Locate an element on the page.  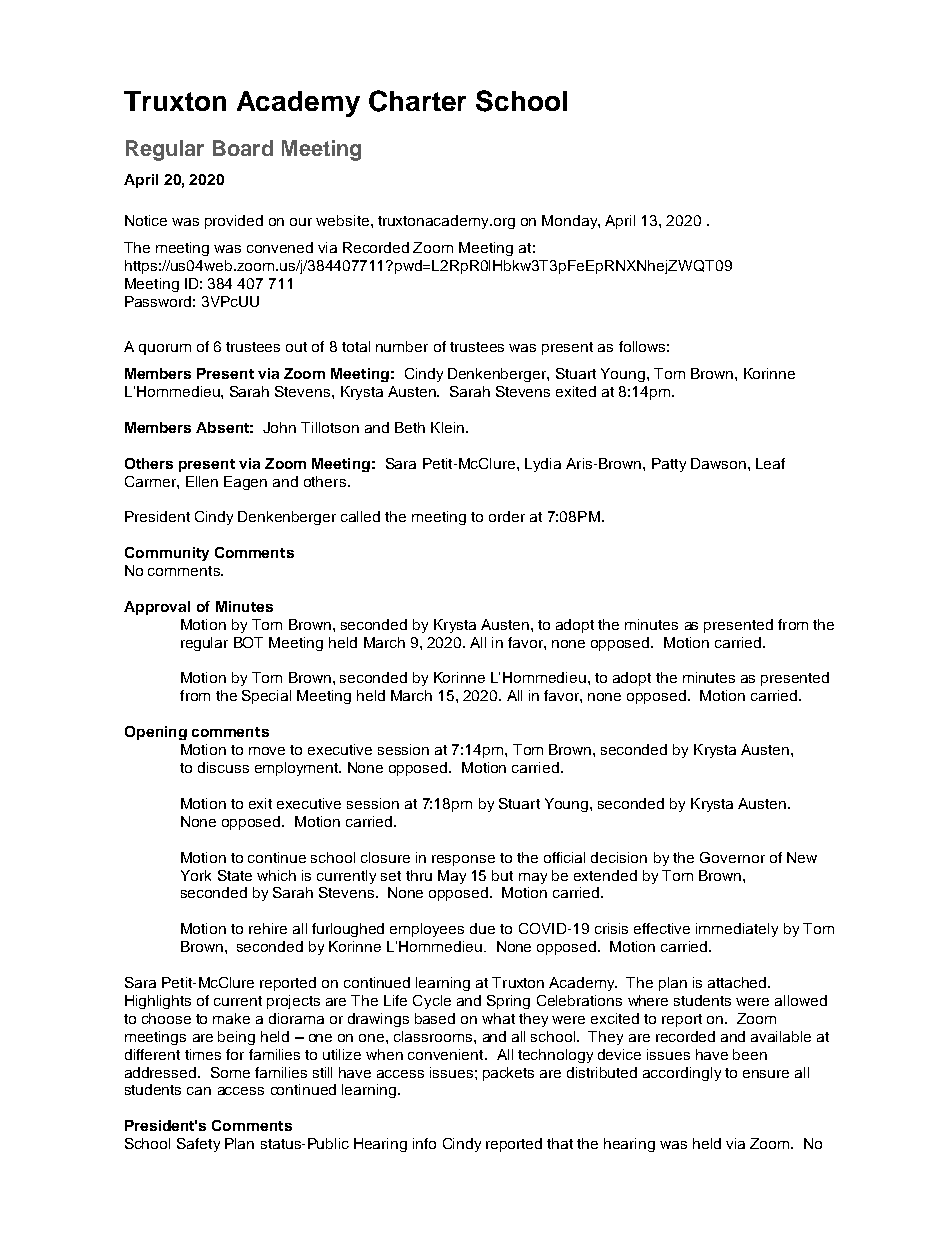
Governor is located at coordinates (732, 857).
